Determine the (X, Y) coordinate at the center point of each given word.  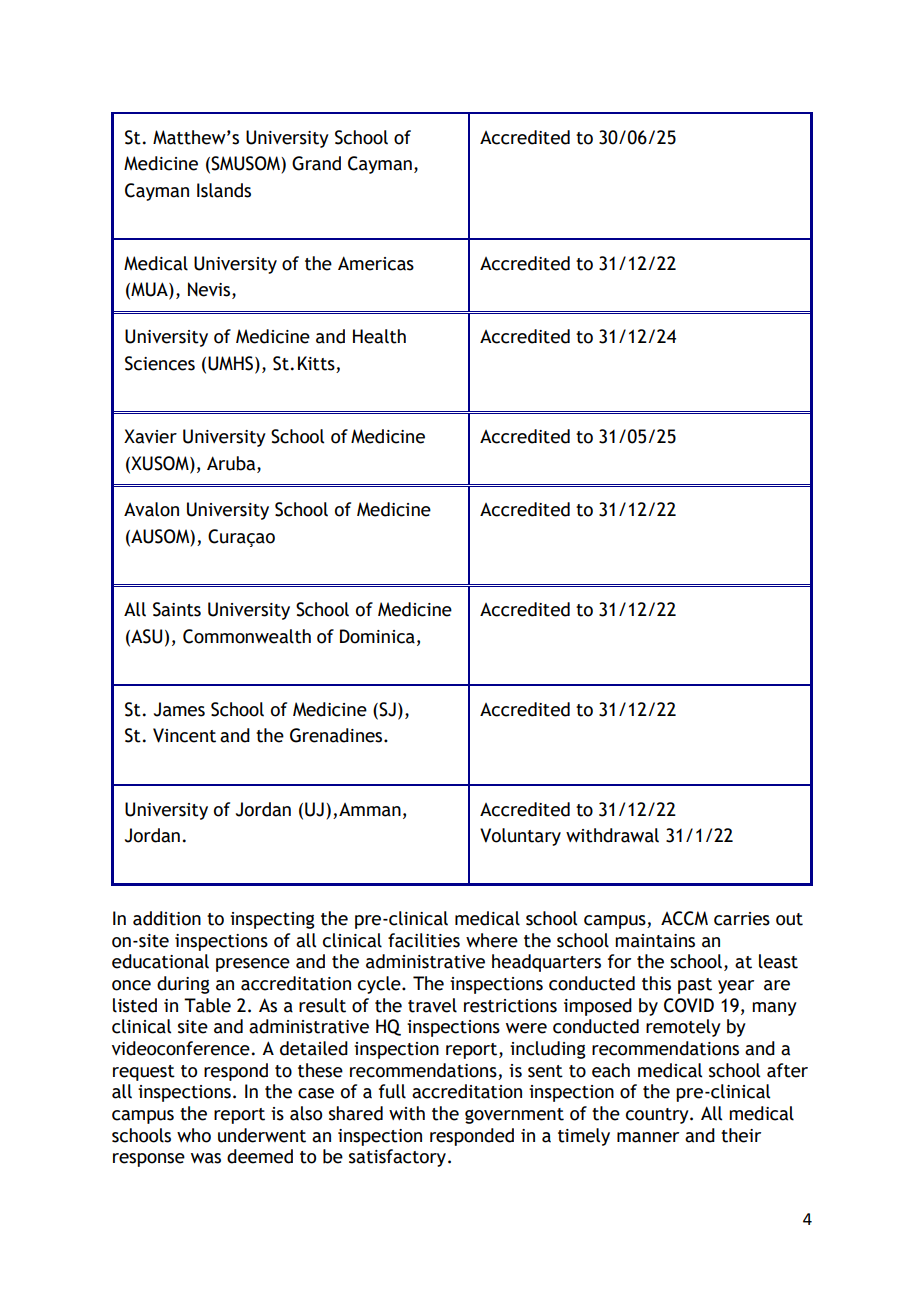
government (514, 1116)
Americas (376, 263)
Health (379, 336)
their (741, 1135)
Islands (224, 190)
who (194, 1135)
